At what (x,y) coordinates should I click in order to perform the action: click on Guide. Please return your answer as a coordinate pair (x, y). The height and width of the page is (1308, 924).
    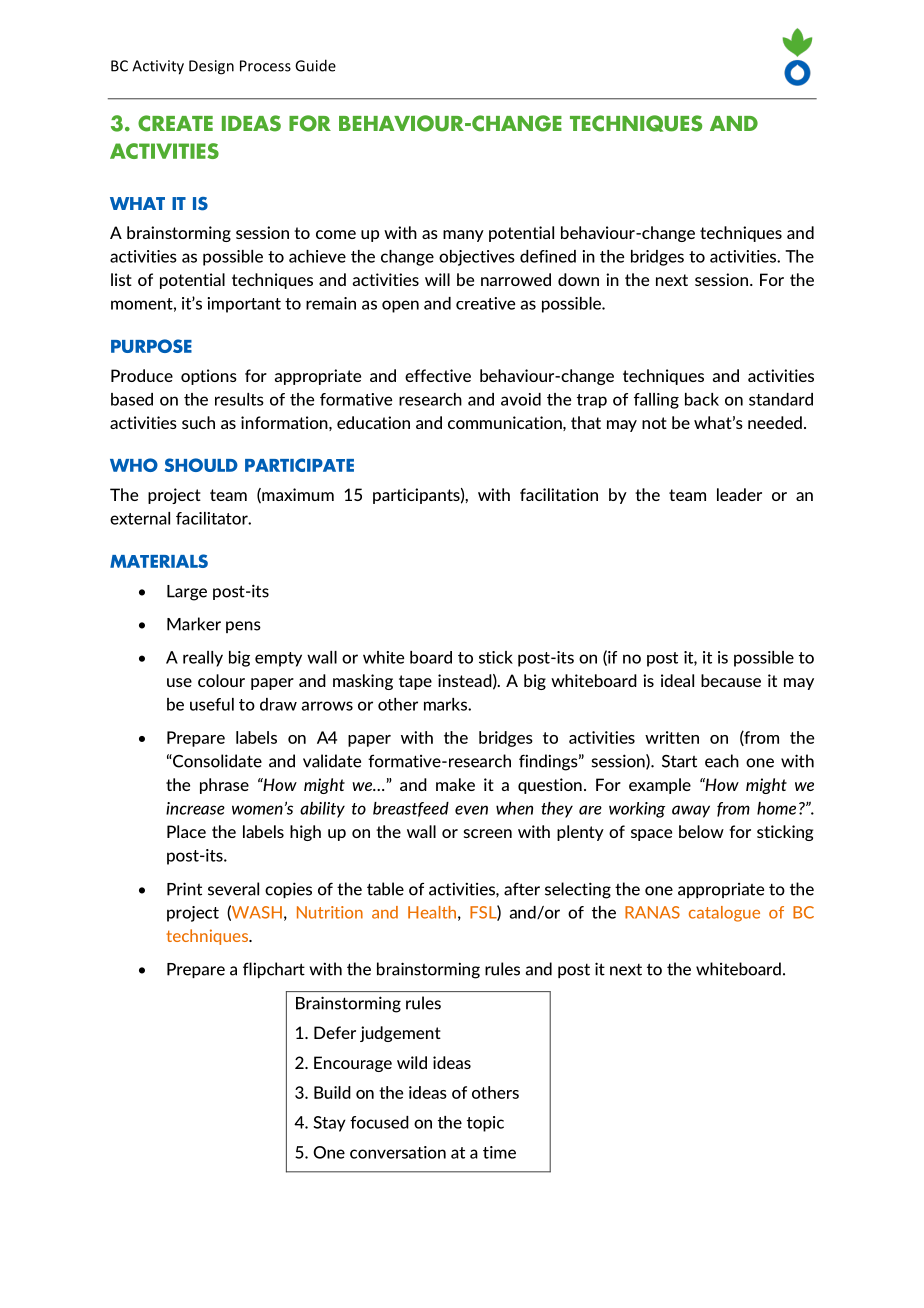
    Looking at the image, I should click on (315, 65).
